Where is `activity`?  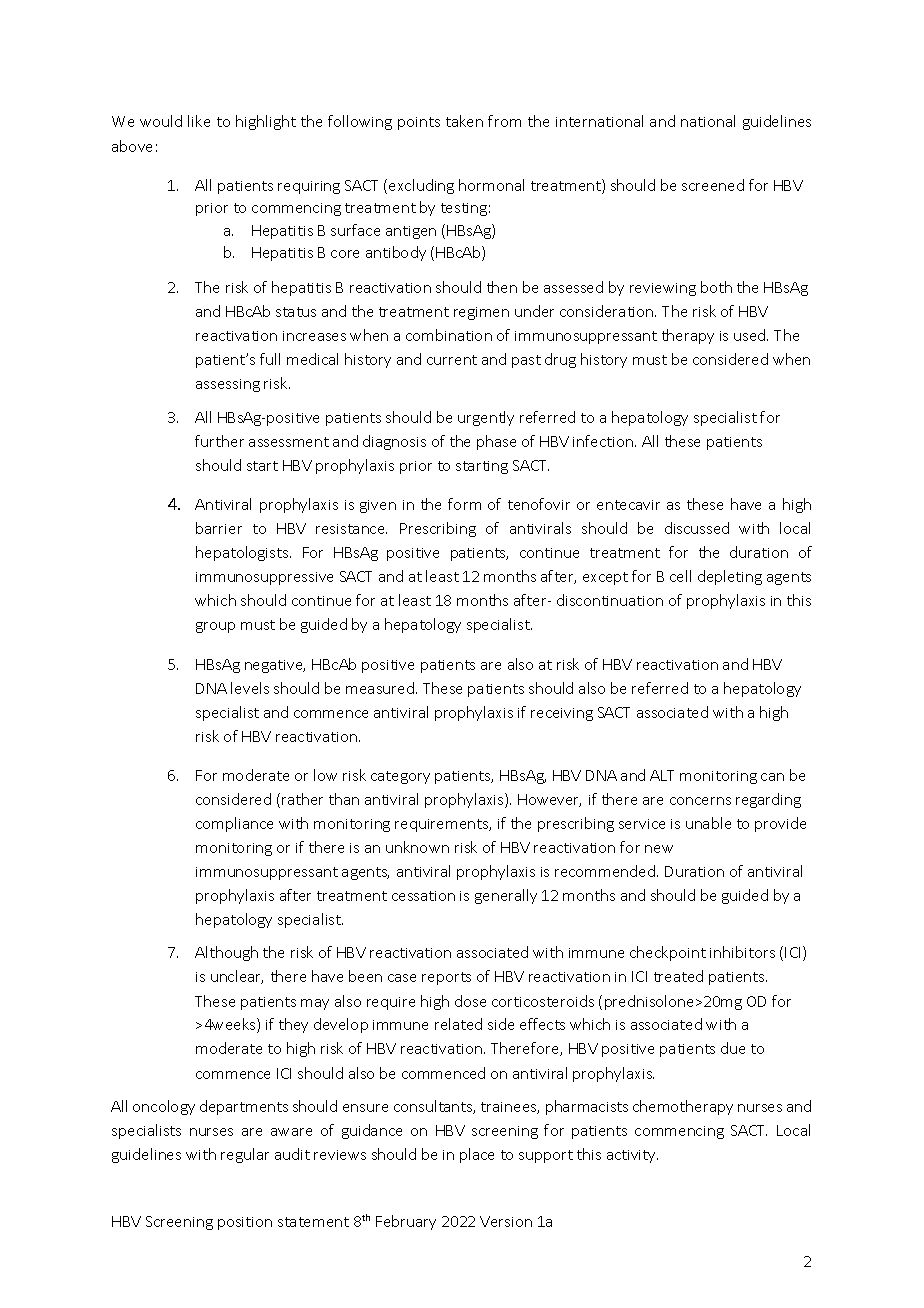
activity is located at coordinates (632, 1156).
